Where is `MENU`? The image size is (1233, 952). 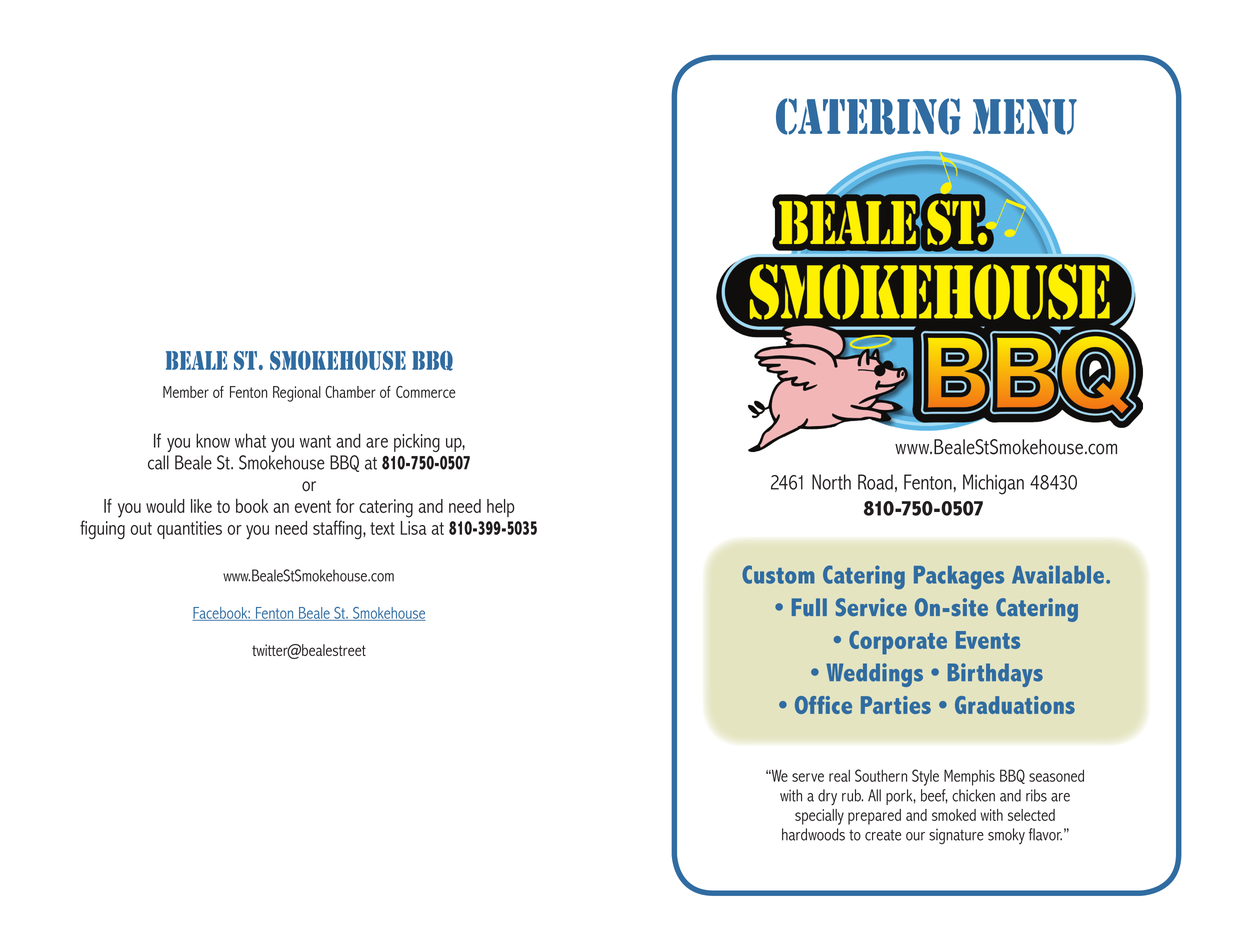 MENU is located at coordinates (1025, 117).
